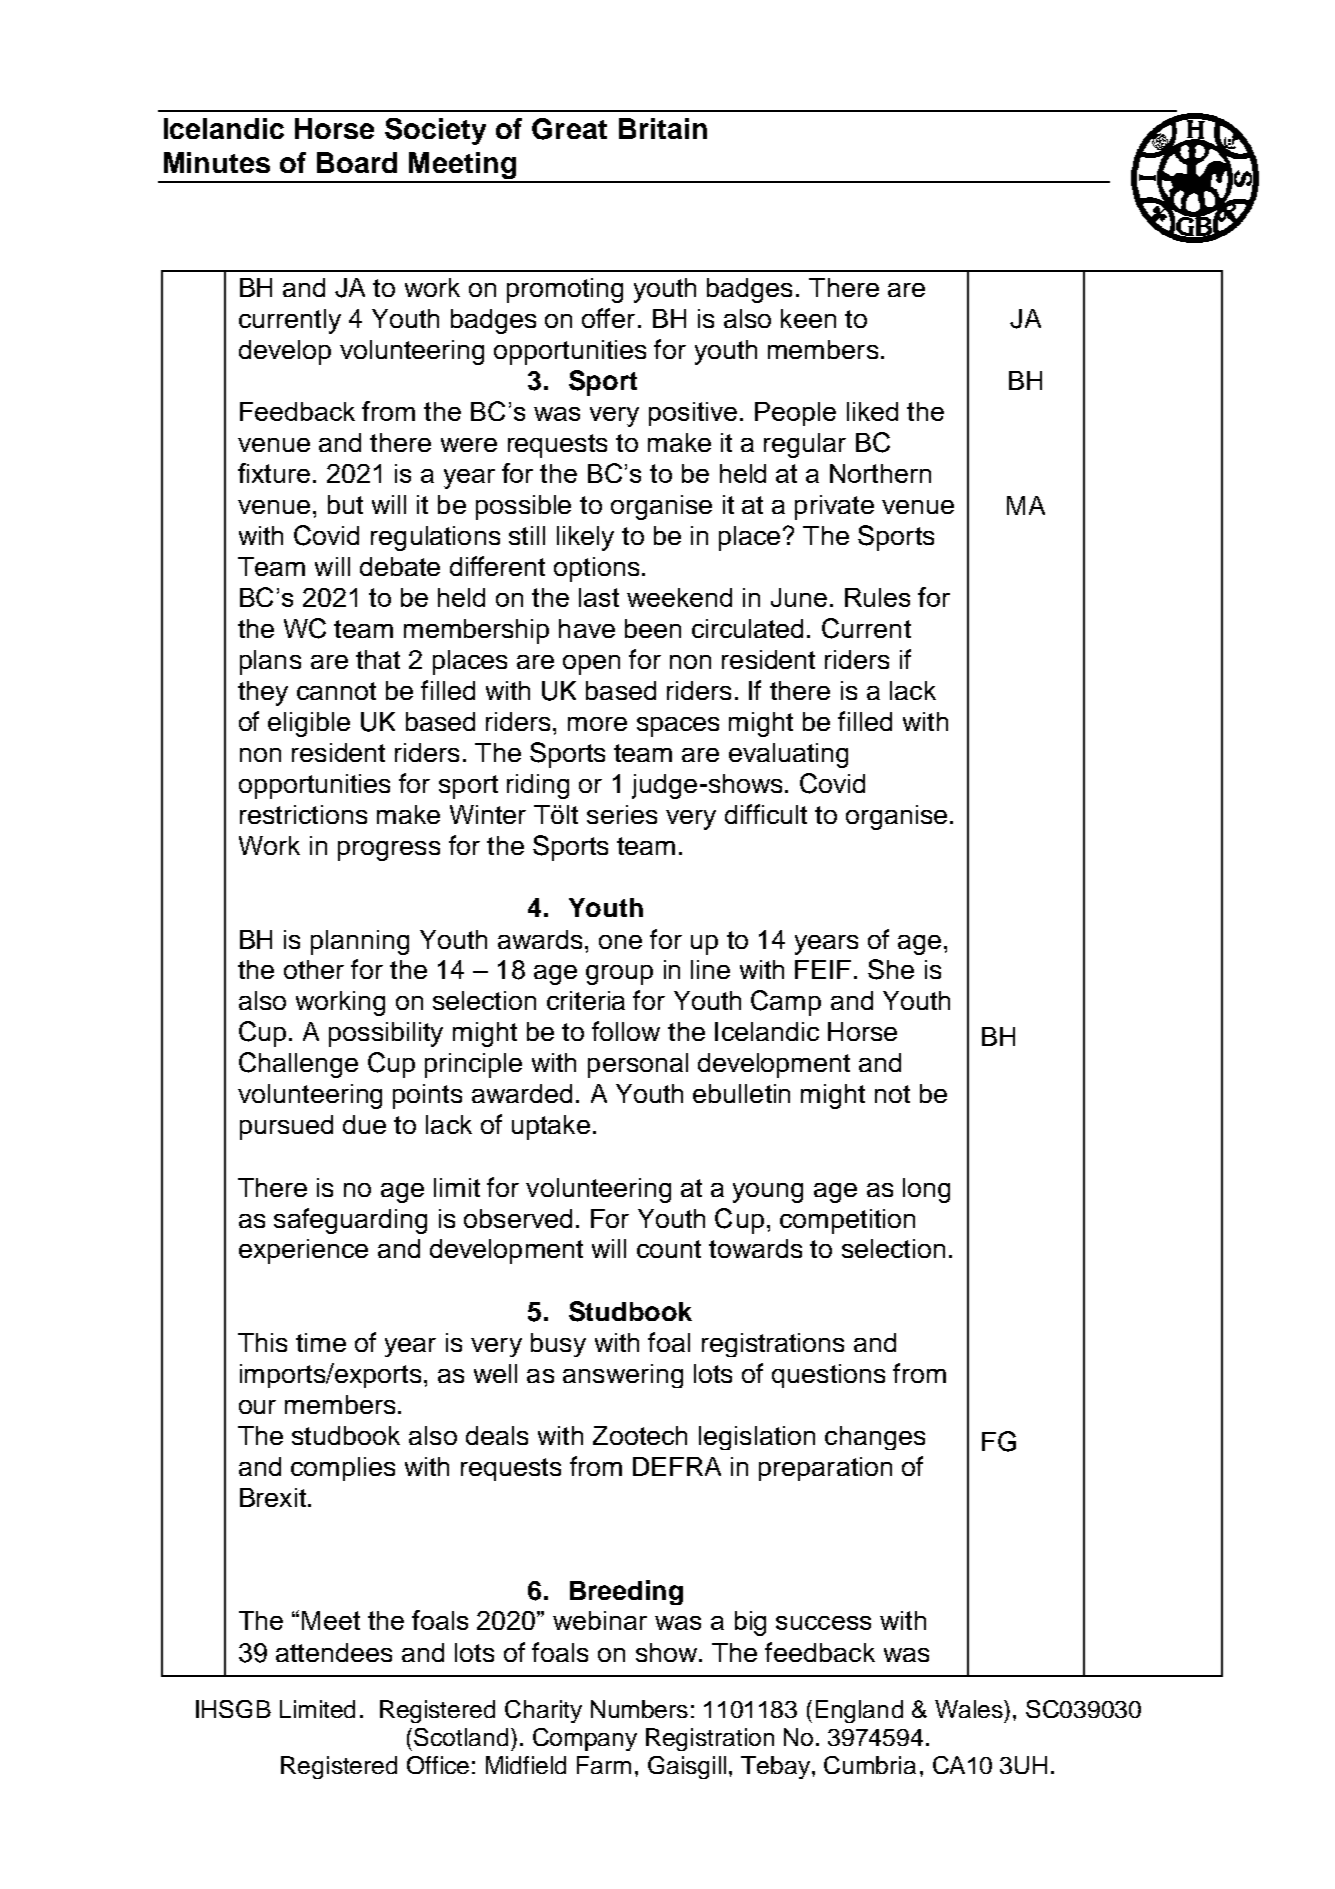 This screenshot has height=1889, width=1335. Describe the element at coordinates (808, 318) in the screenshot. I see `keen` at that location.
